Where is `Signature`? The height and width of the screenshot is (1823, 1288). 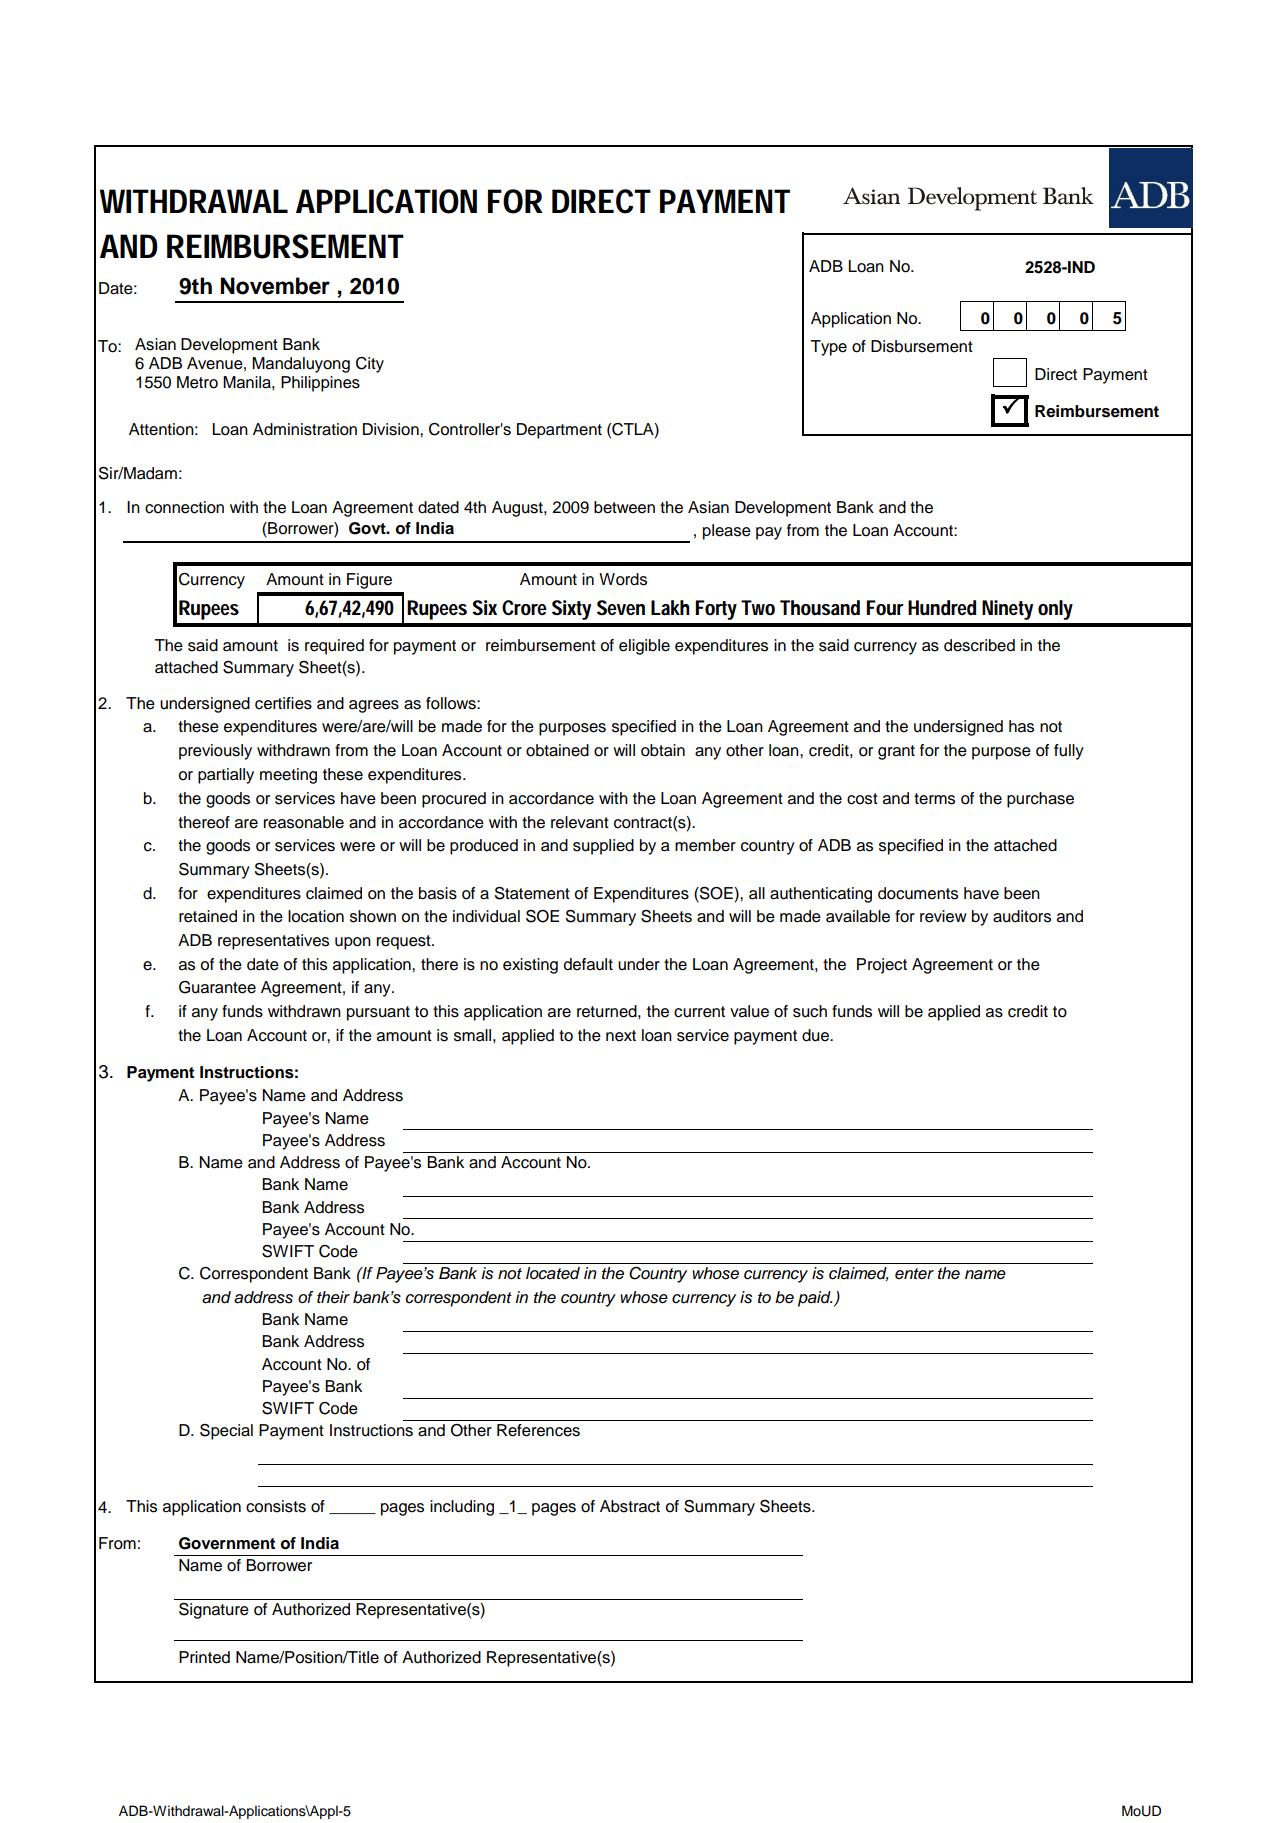 Signature is located at coordinates (214, 1611).
